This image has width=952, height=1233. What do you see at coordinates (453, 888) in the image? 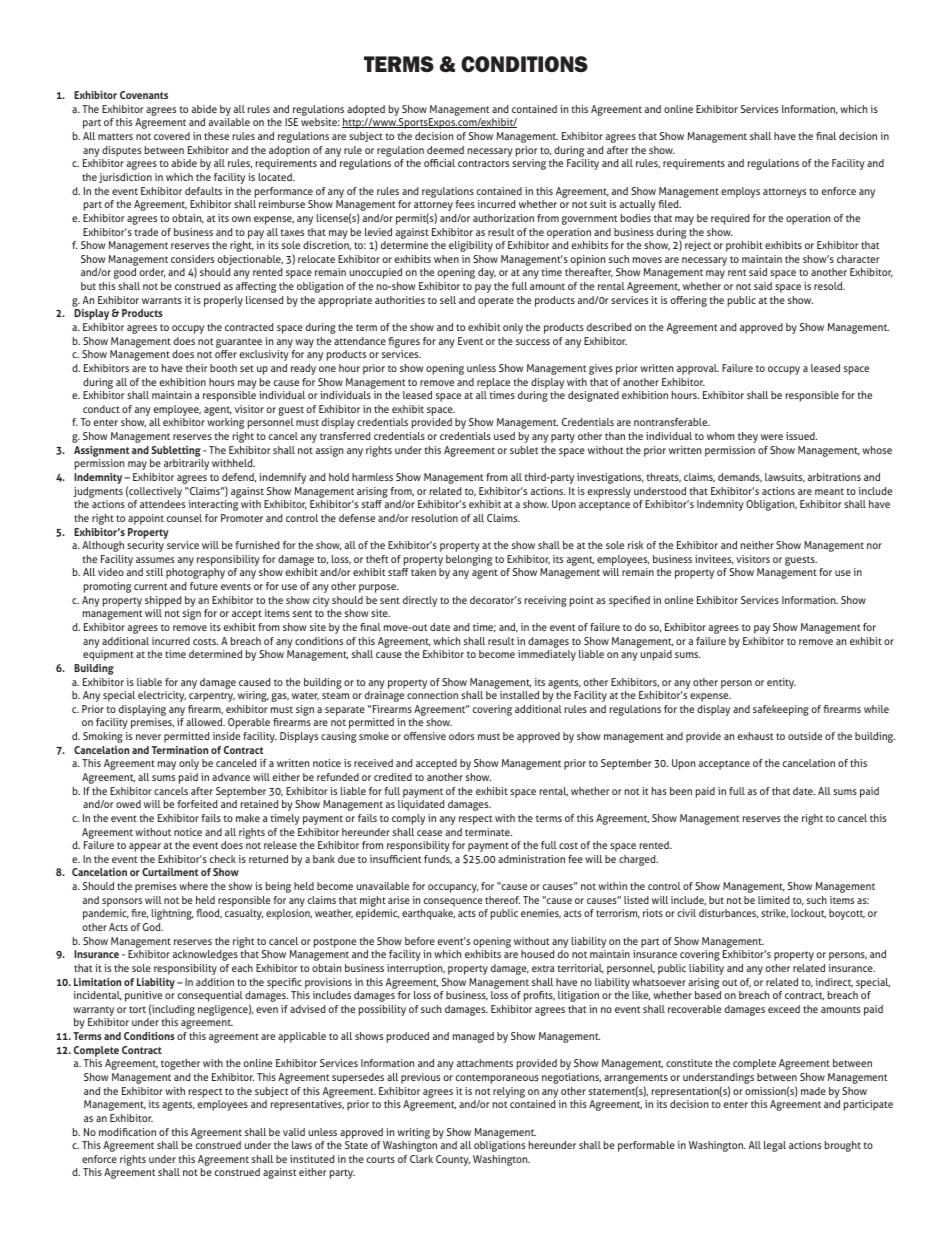
I see `occupancy` at bounding box center [453, 888].
